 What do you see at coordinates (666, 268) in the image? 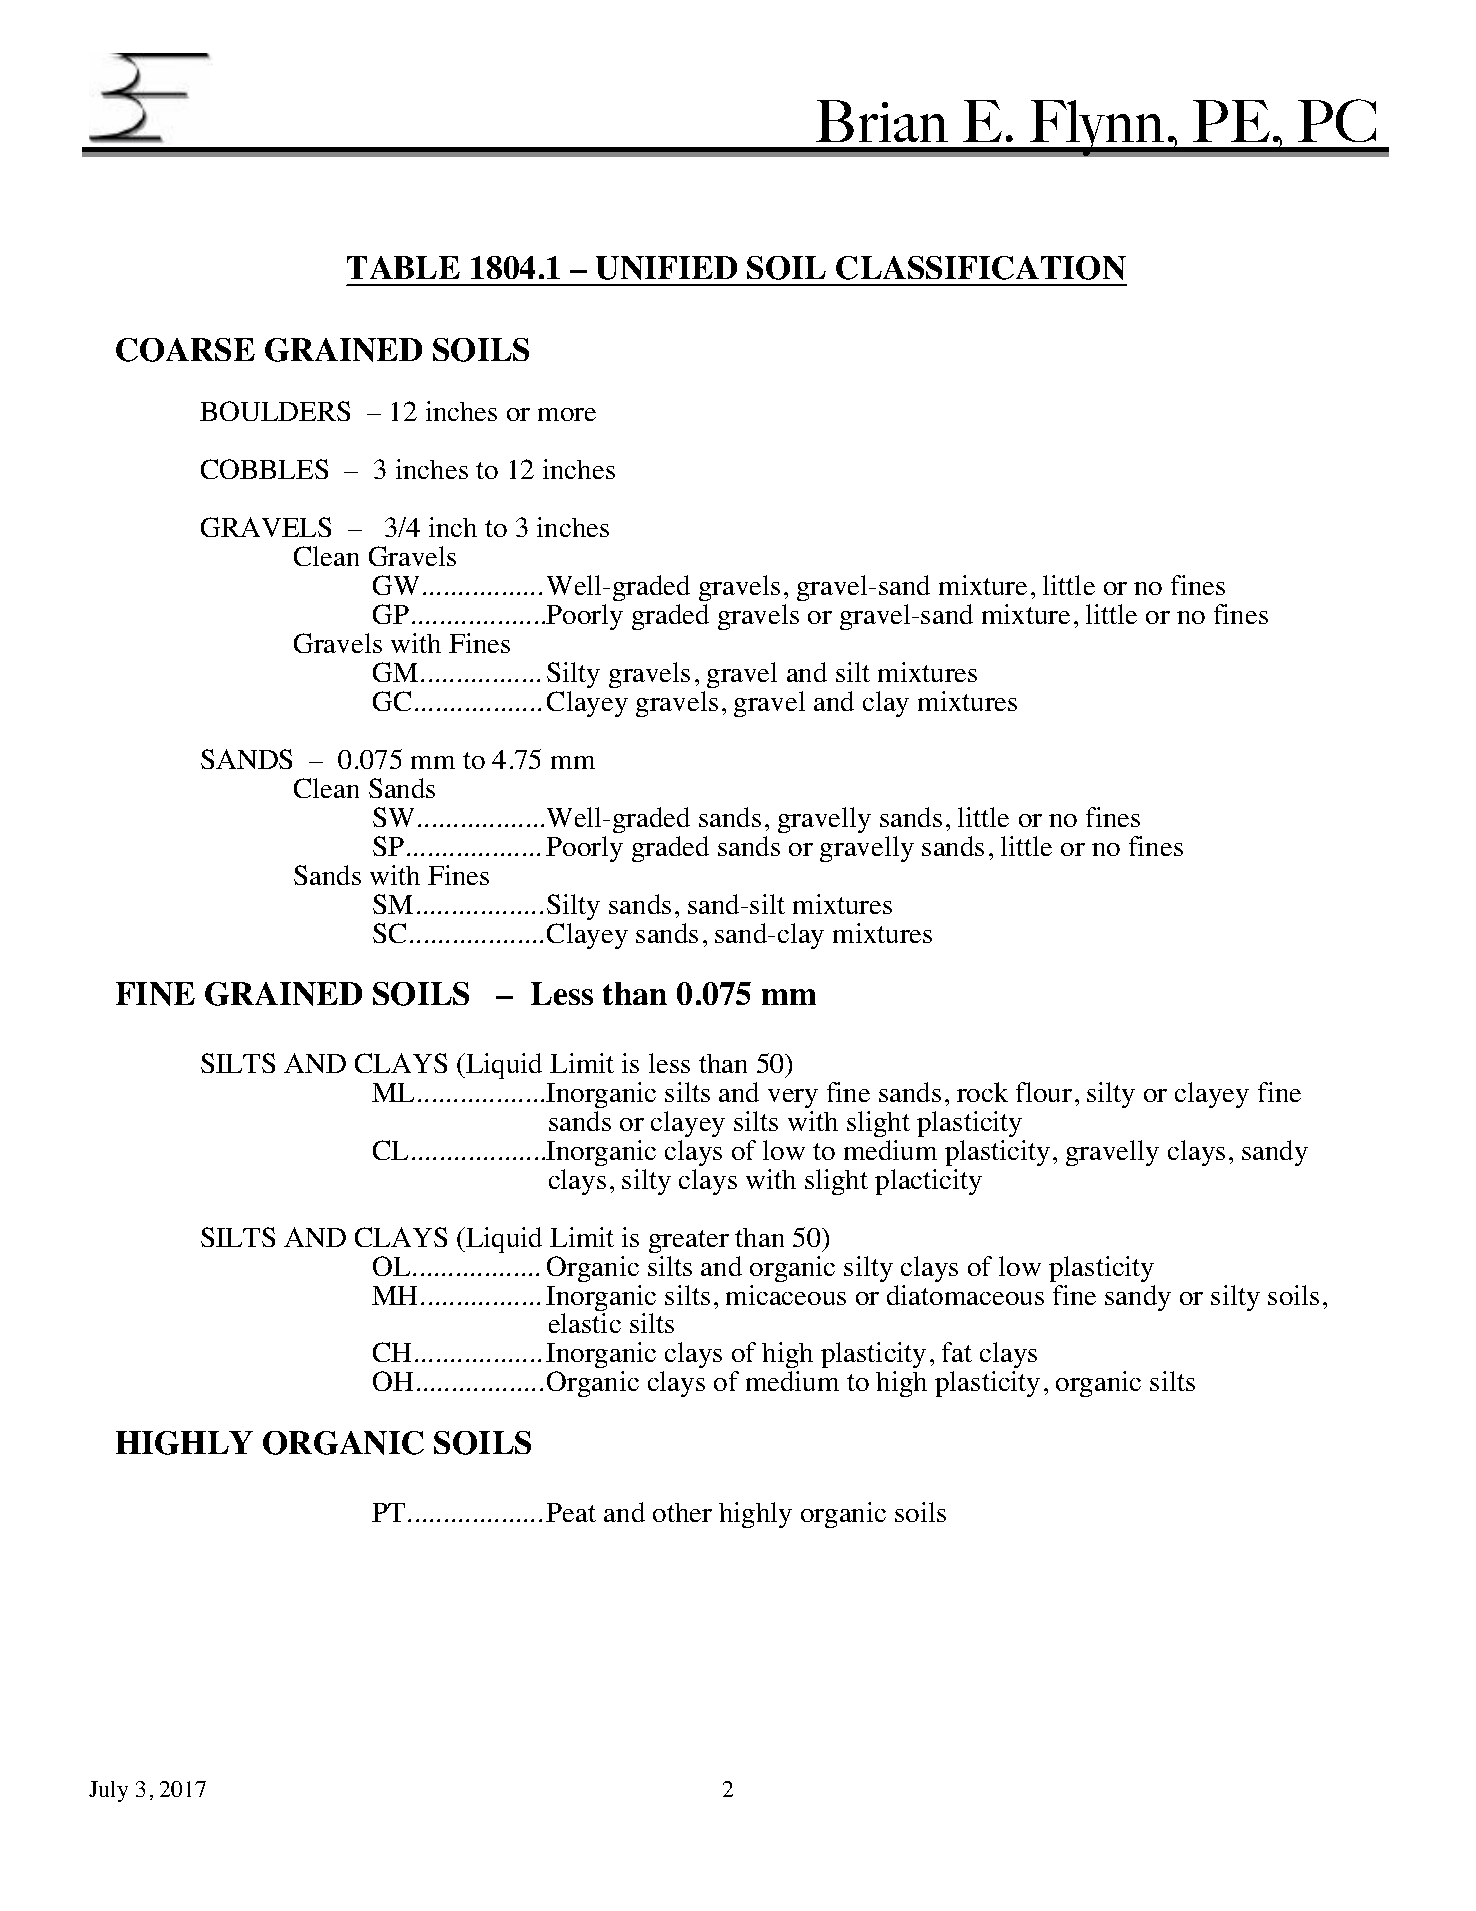
I see `UNIFIED` at bounding box center [666, 268].
